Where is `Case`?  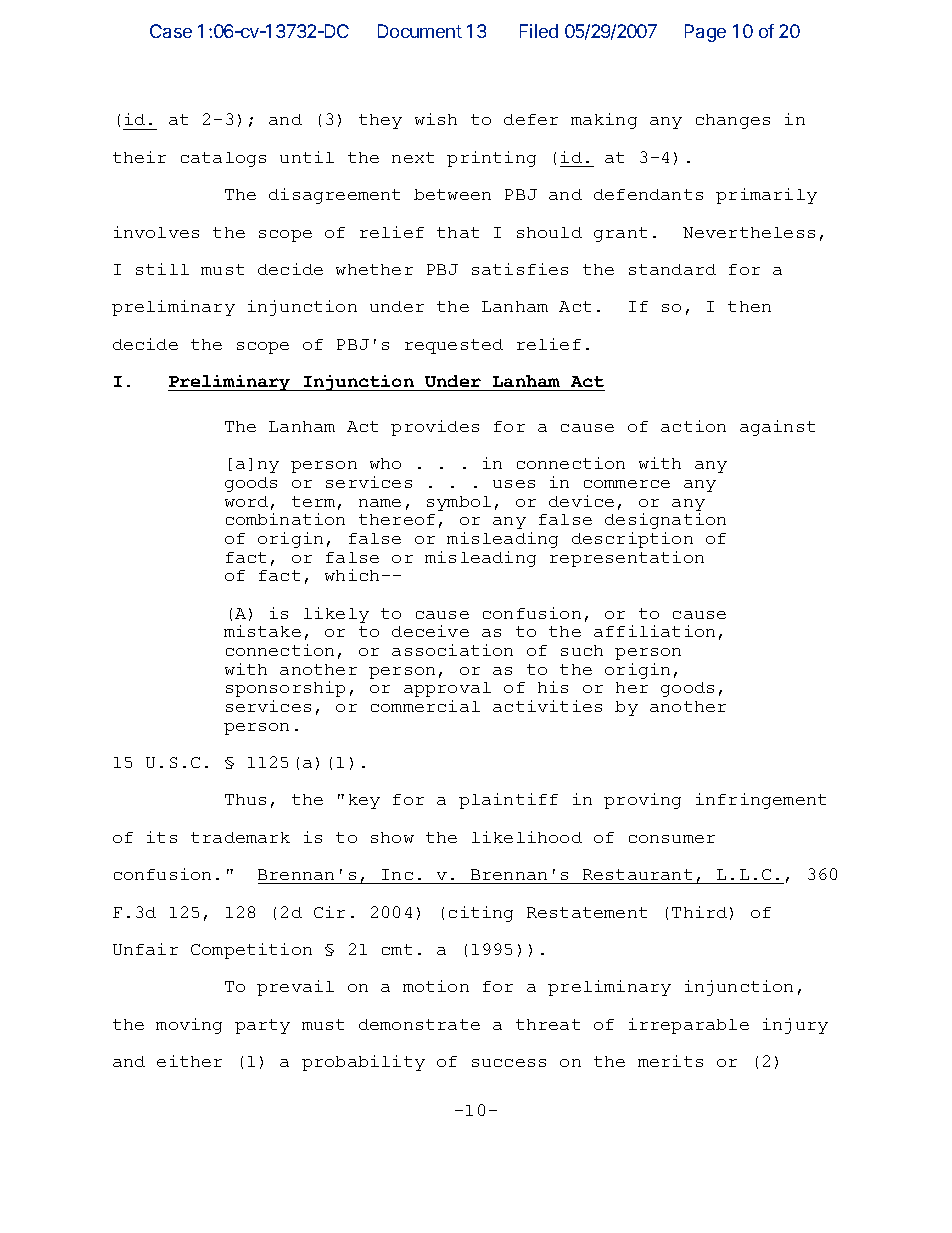
Case is located at coordinates (171, 31).
